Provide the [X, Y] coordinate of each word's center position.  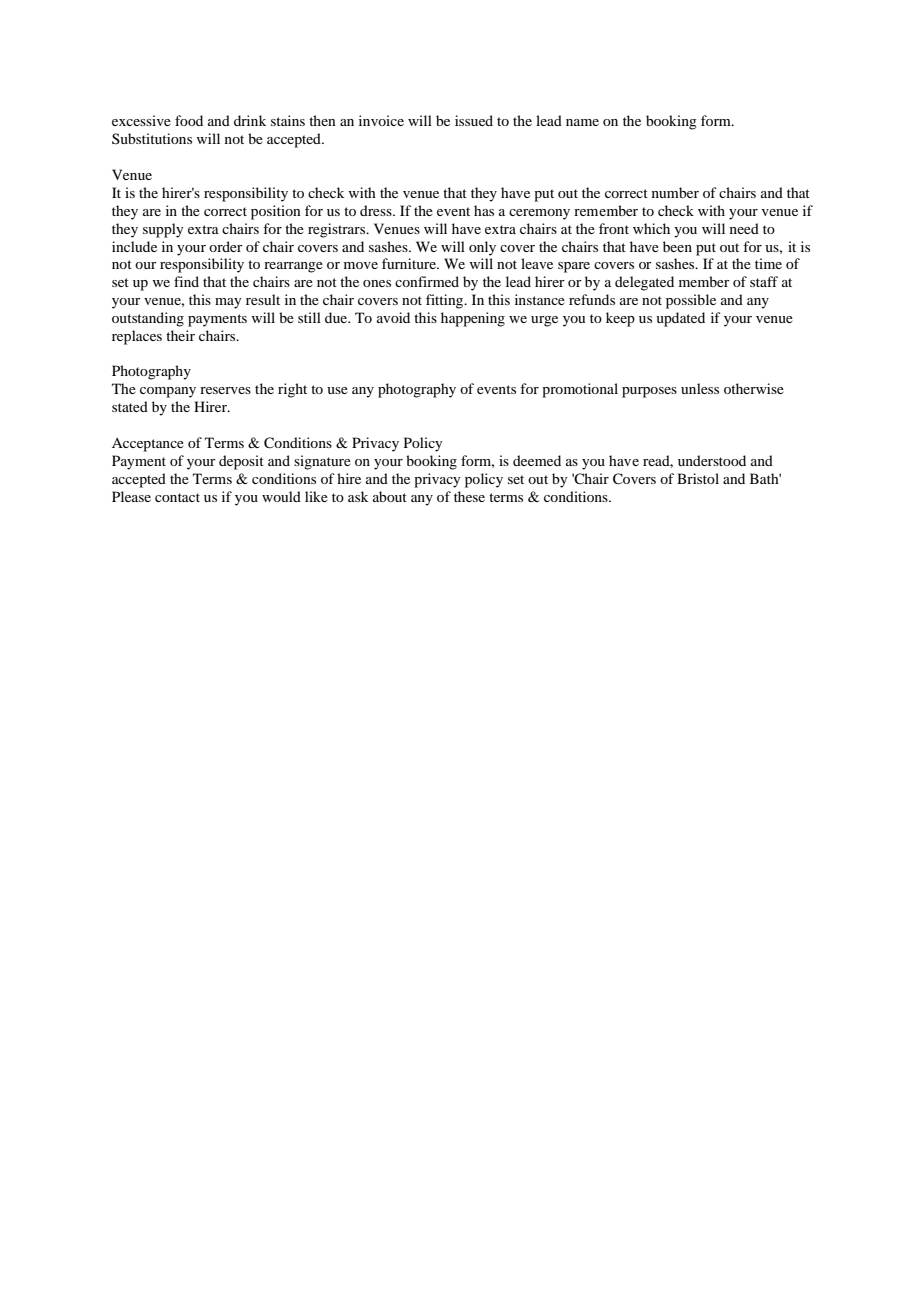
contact [177, 497]
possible [691, 301]
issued [474, 120]
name [582, 122]
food [189, 120]
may [228, 303]
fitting [446, 301]
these [469, 496]
